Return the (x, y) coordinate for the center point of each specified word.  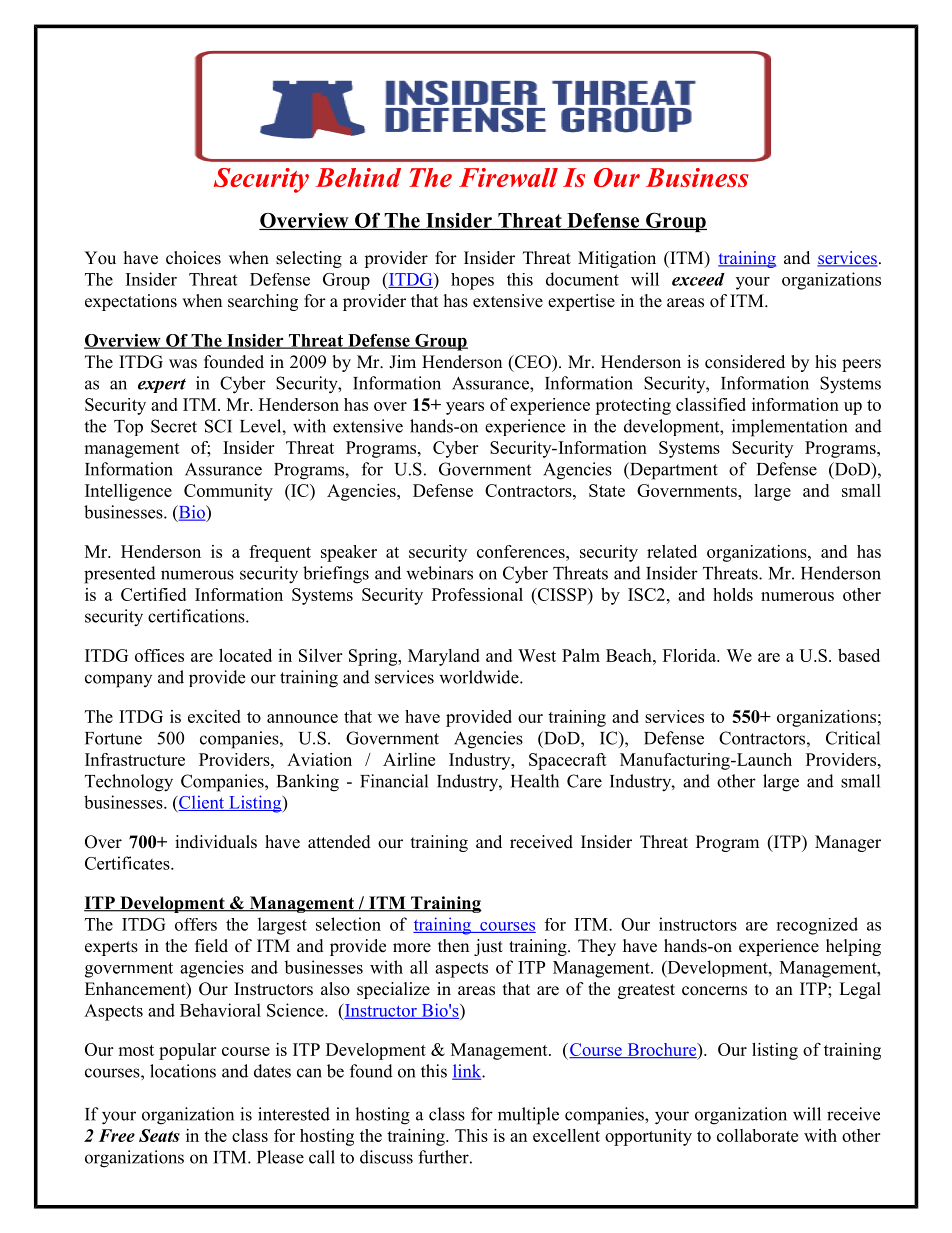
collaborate (757, 1135)
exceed (698, 279)
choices (193, 258)
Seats (159, 1135)
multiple (528, 1116)
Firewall (508, 177)
